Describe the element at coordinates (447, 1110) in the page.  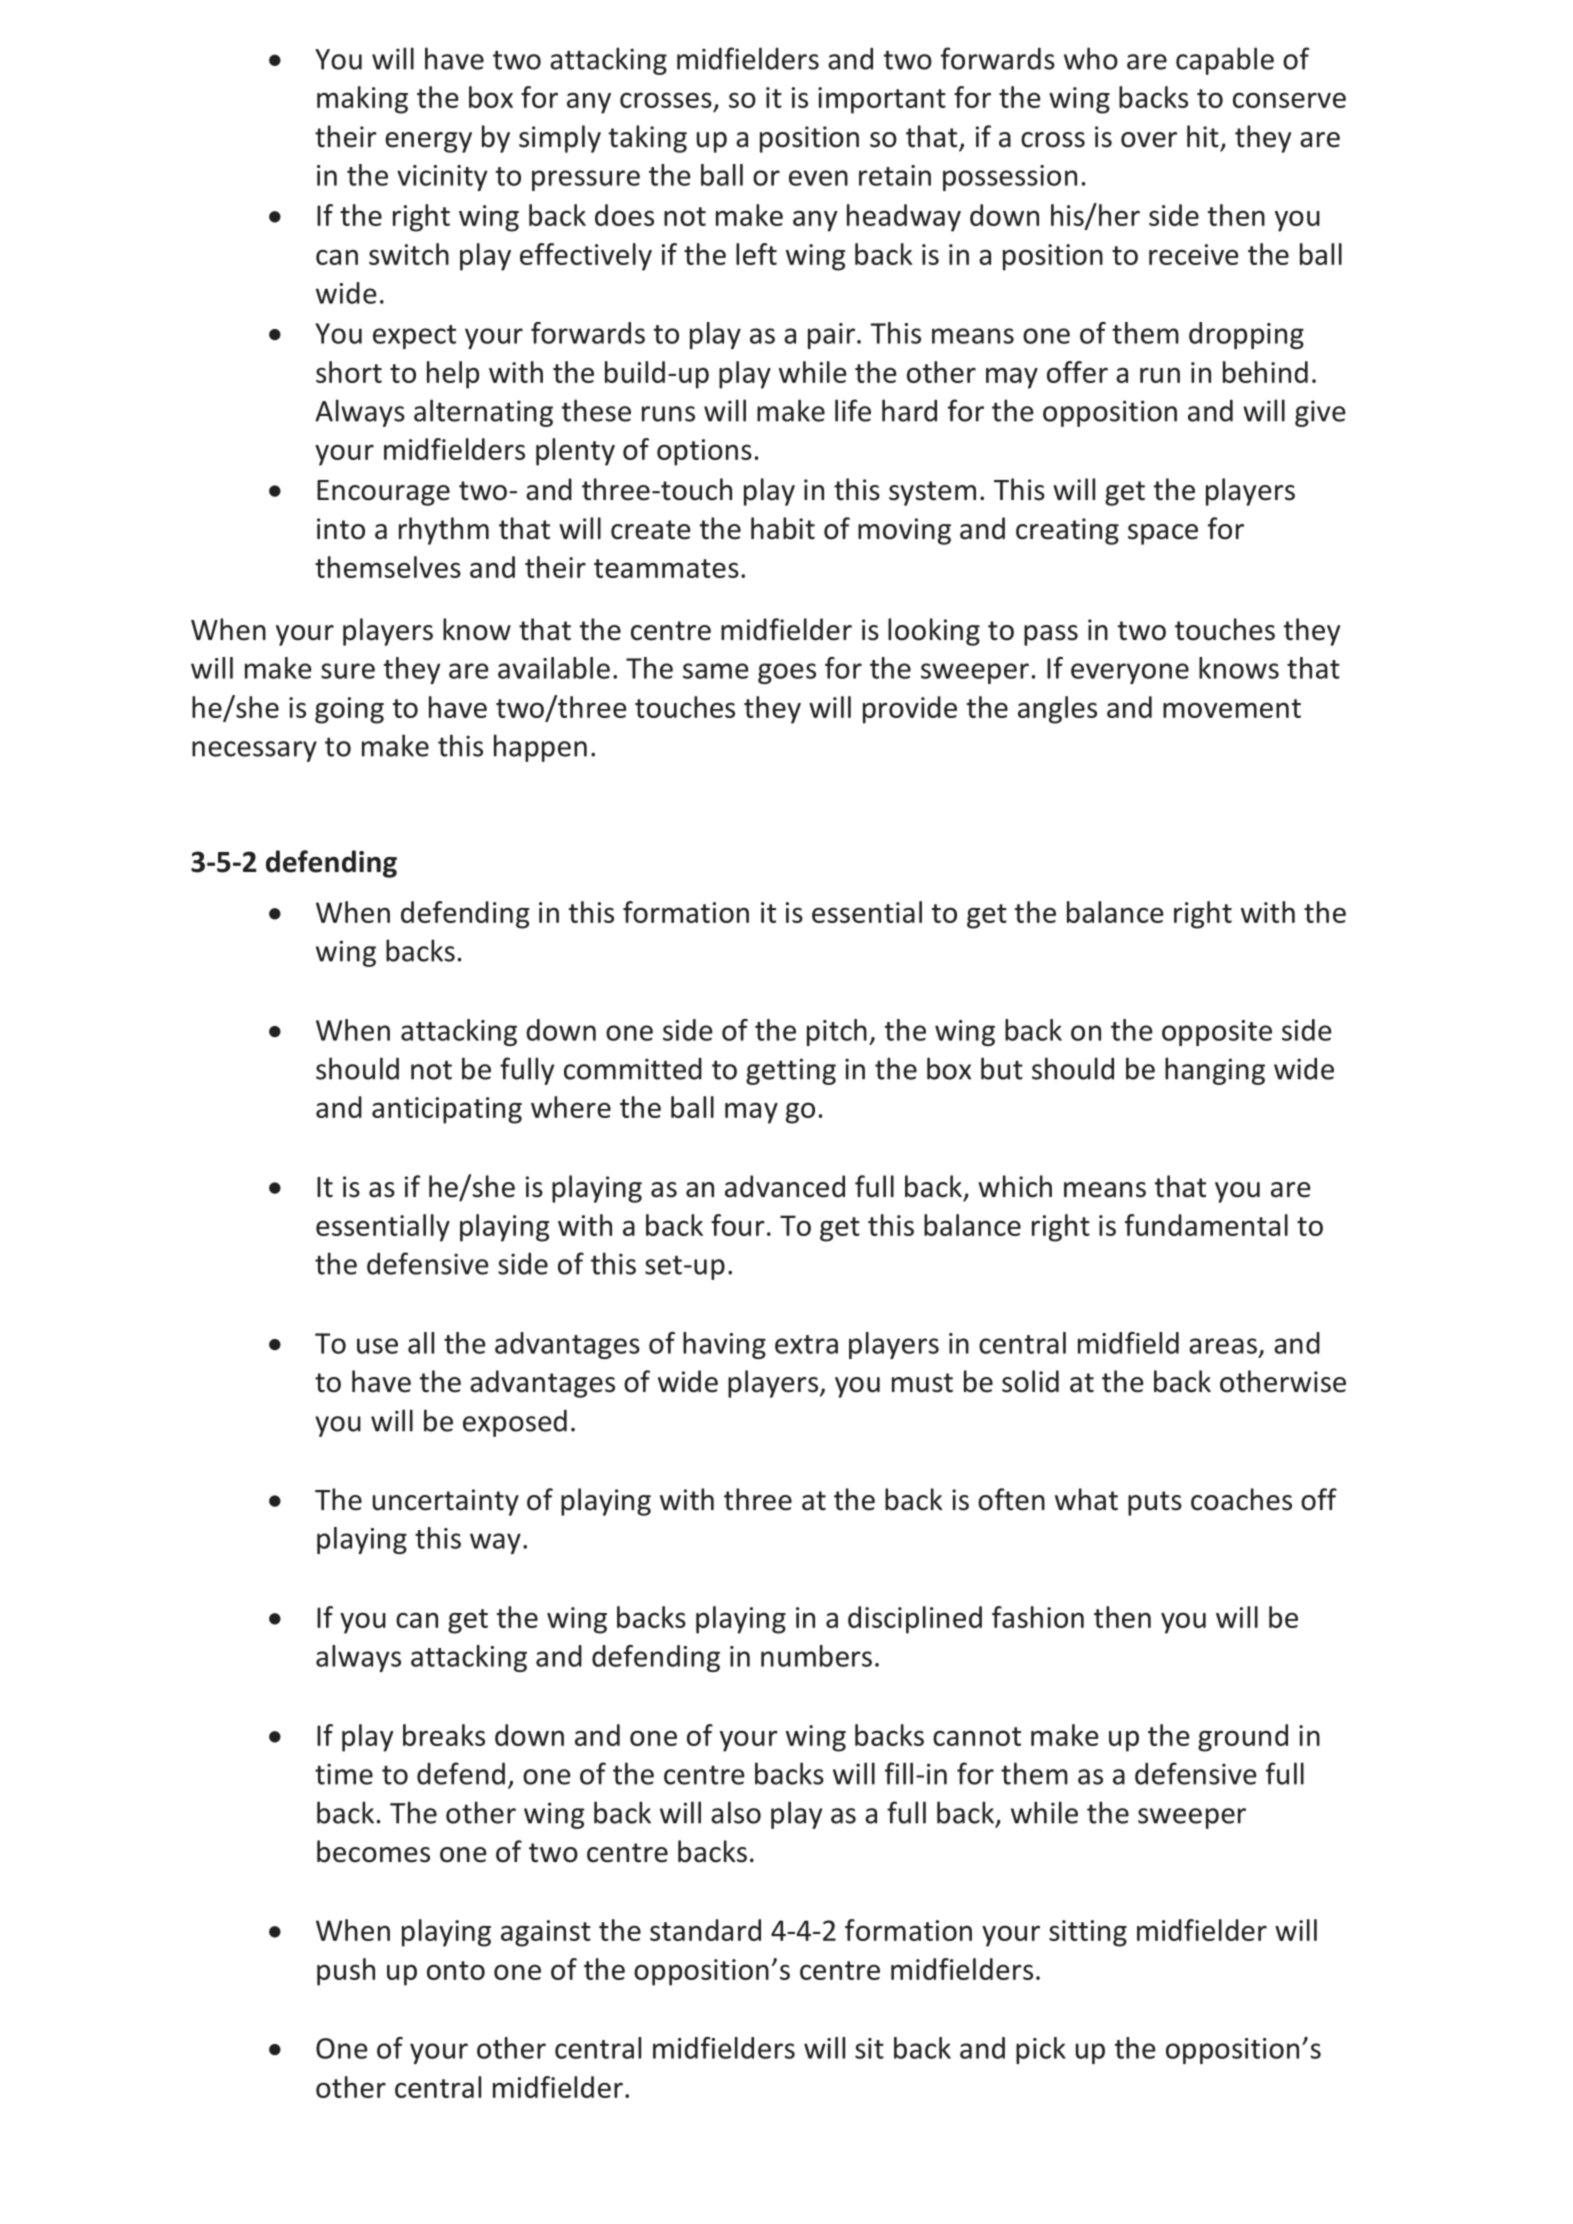
I see `anticipating` at that location.
